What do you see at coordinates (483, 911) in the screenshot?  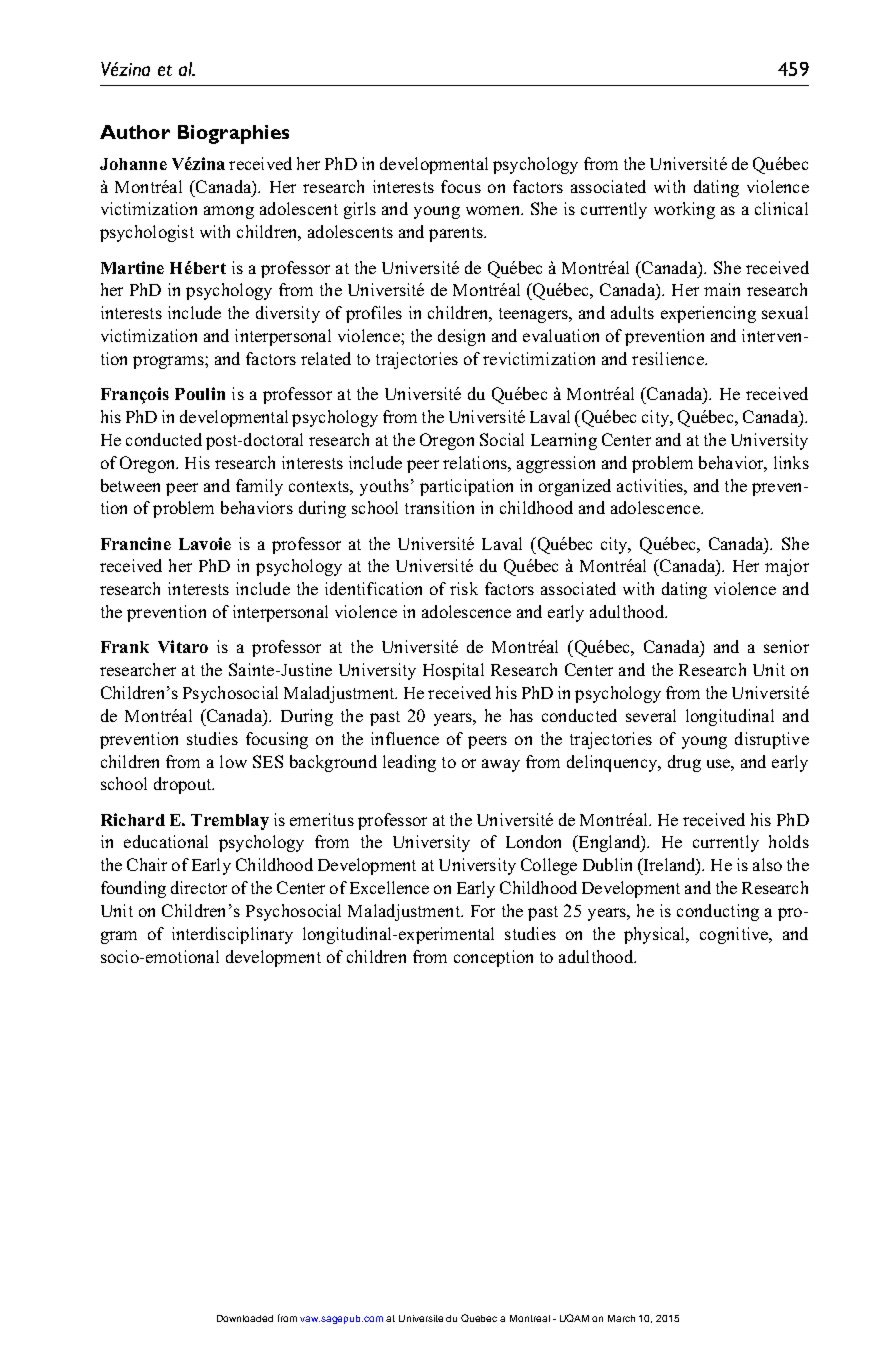 I see `For` at bounding box center [483, 911].
